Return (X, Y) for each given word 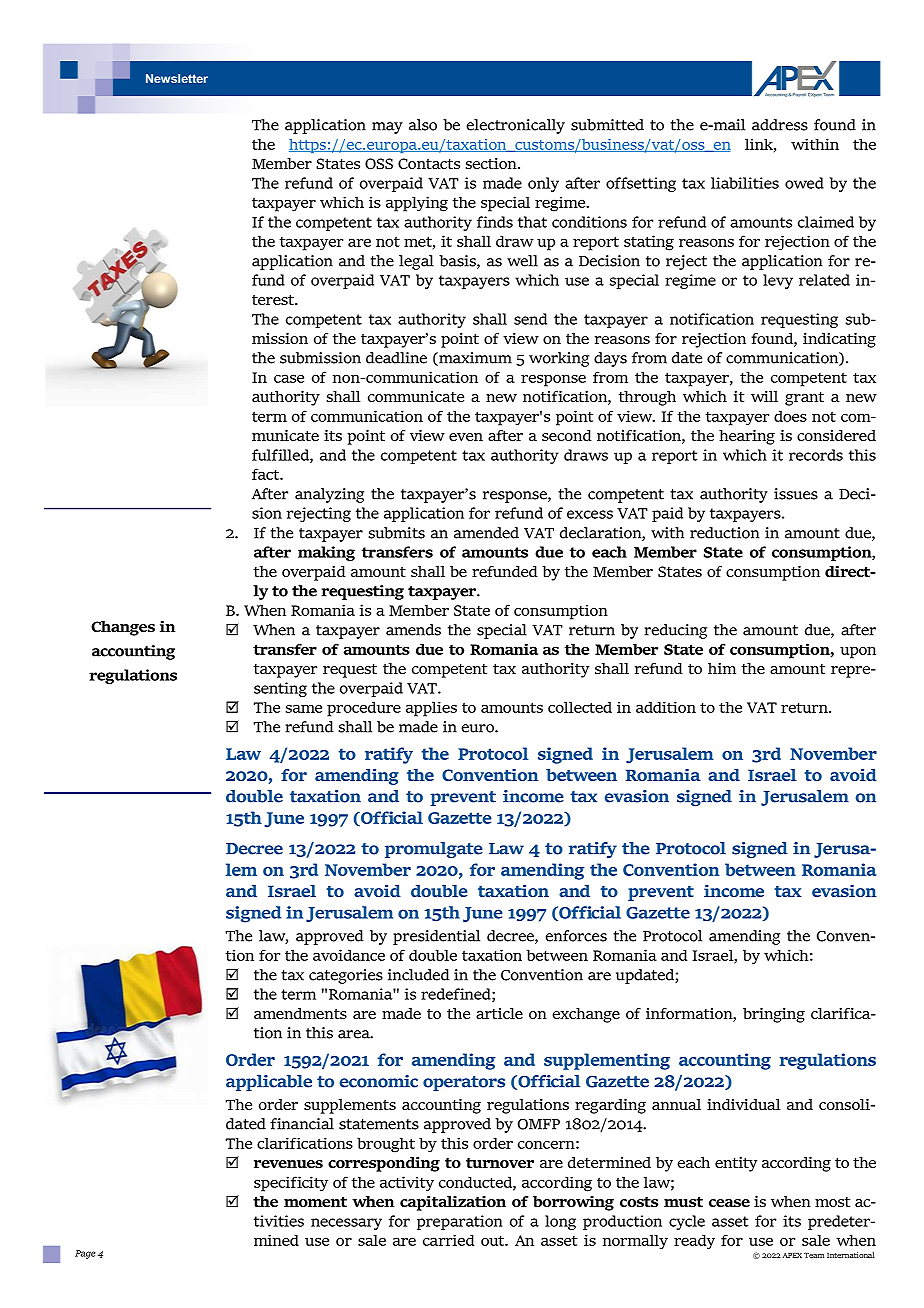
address (780, 125)
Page (85, 1254)
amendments (300, 1013)
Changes (123, 628)
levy (778, 281)
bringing (774, 1015)
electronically (515, 126)
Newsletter (177, 78)
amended (486, 533)
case (289, 378)
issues (796, 494)
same (303, 708)
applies (431, 709)
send (530, 319)
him (722, 668)
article (499, 1013)
